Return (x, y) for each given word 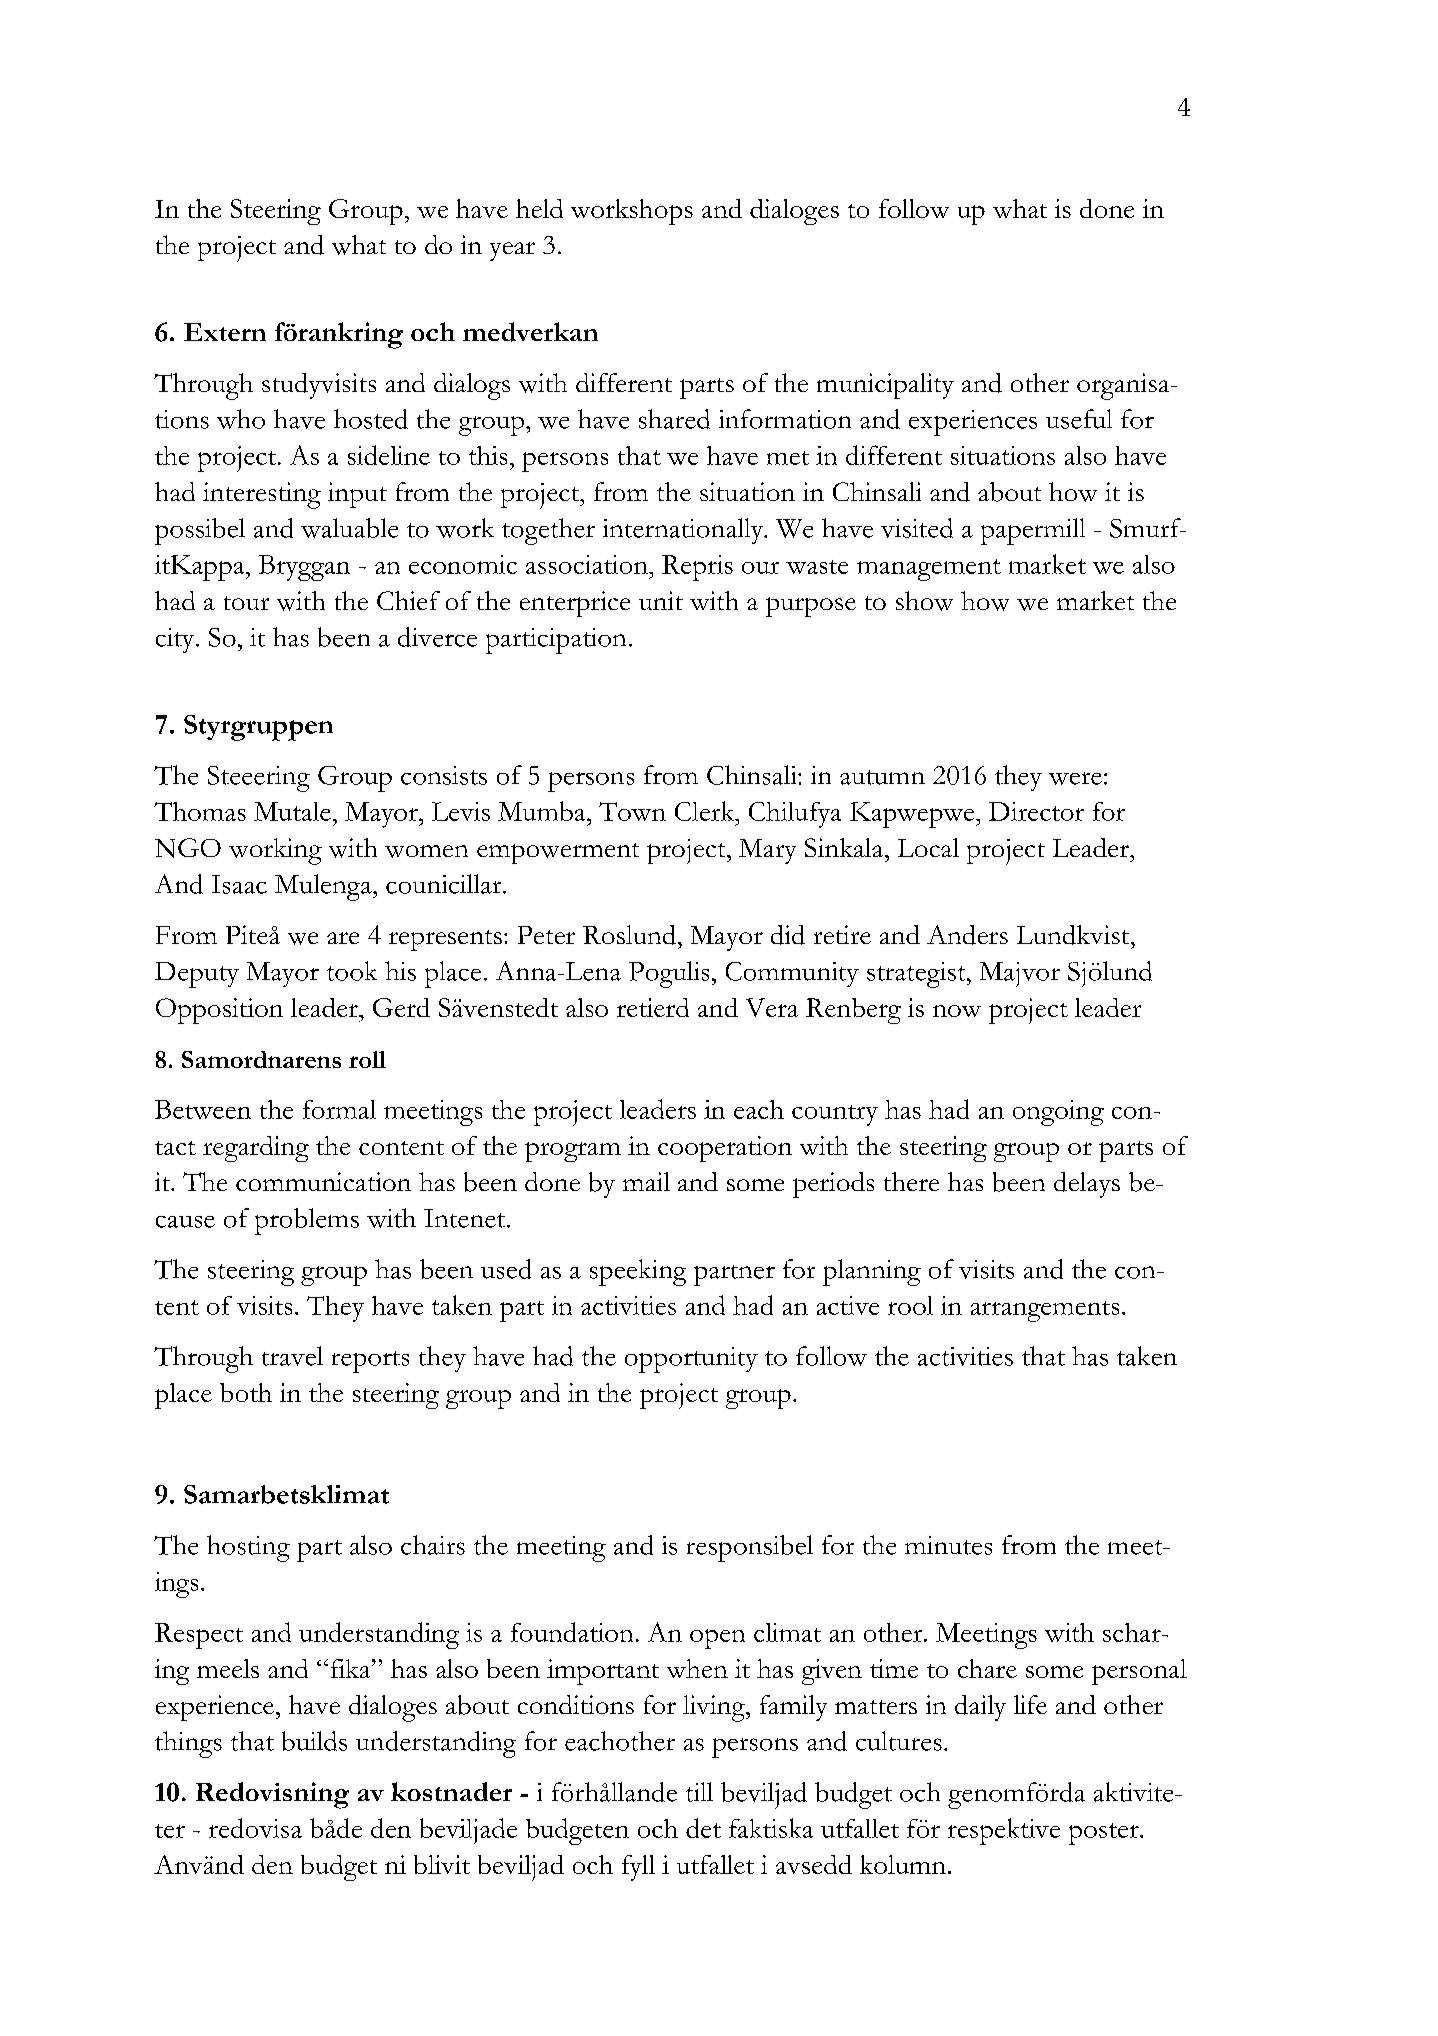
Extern (225, 332)
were (1075, 778)
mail (646, 1181)
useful (1079, 419)
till (699, 1792)
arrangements (1045, 1311)
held (539, 208)
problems (307, 1221)
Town (632, 811)
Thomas (200, 811)
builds (314, 1741)
